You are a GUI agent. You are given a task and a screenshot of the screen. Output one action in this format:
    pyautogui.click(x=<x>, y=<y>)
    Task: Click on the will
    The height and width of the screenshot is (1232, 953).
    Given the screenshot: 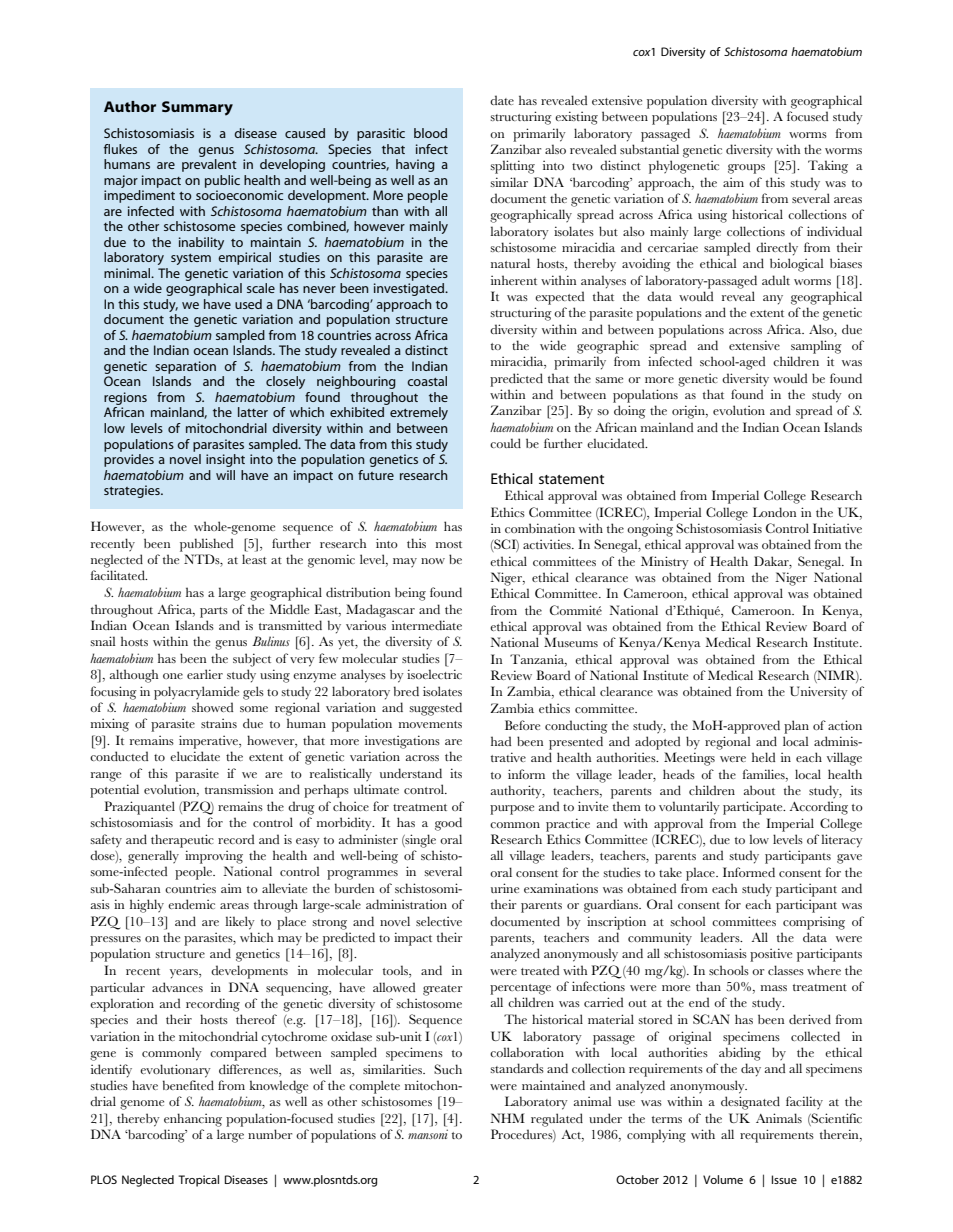 What is the action you would take?
    pyautogui.click(x=225, y=475)
